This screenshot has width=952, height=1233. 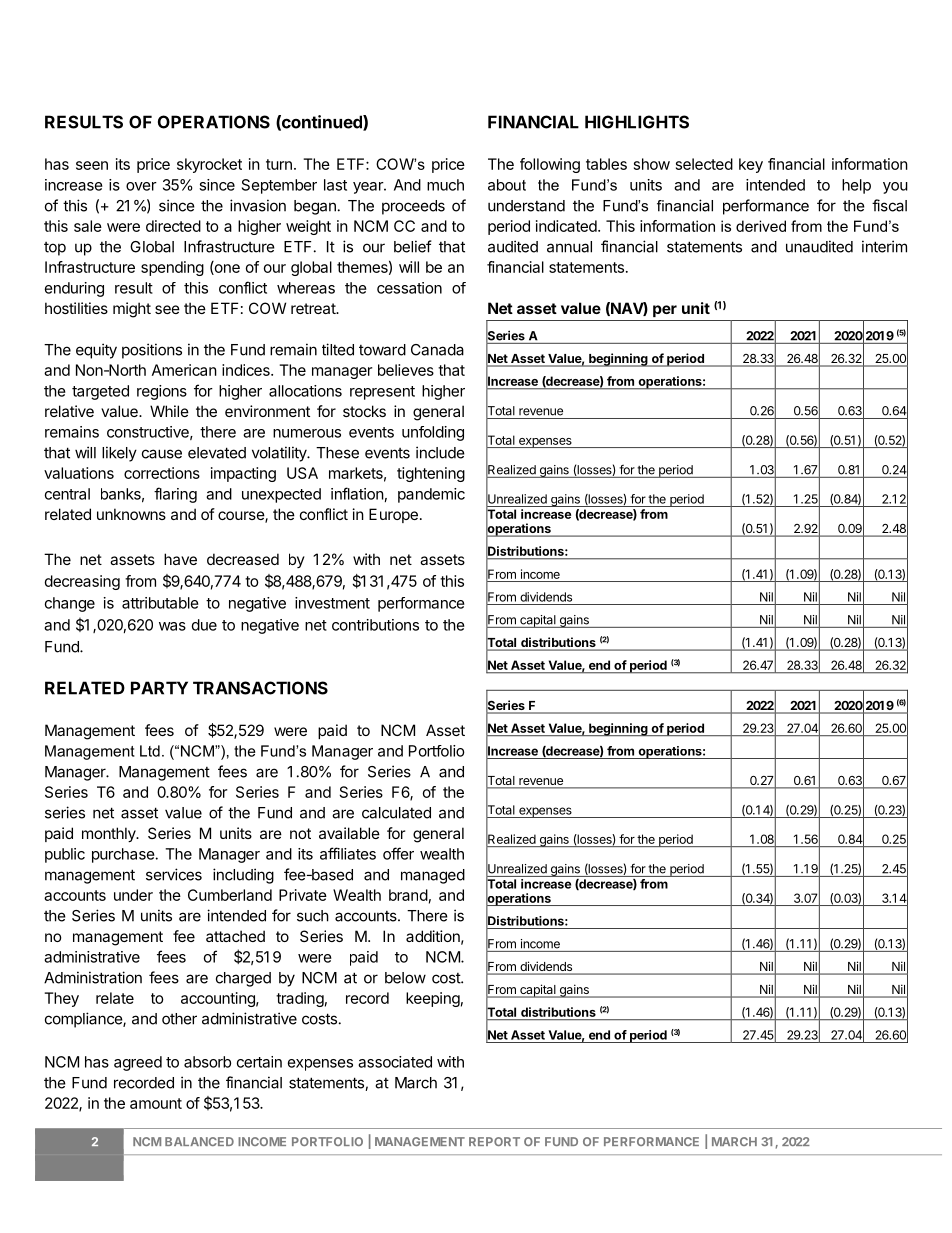 I want to click on include, so click(x=440, y=452).
